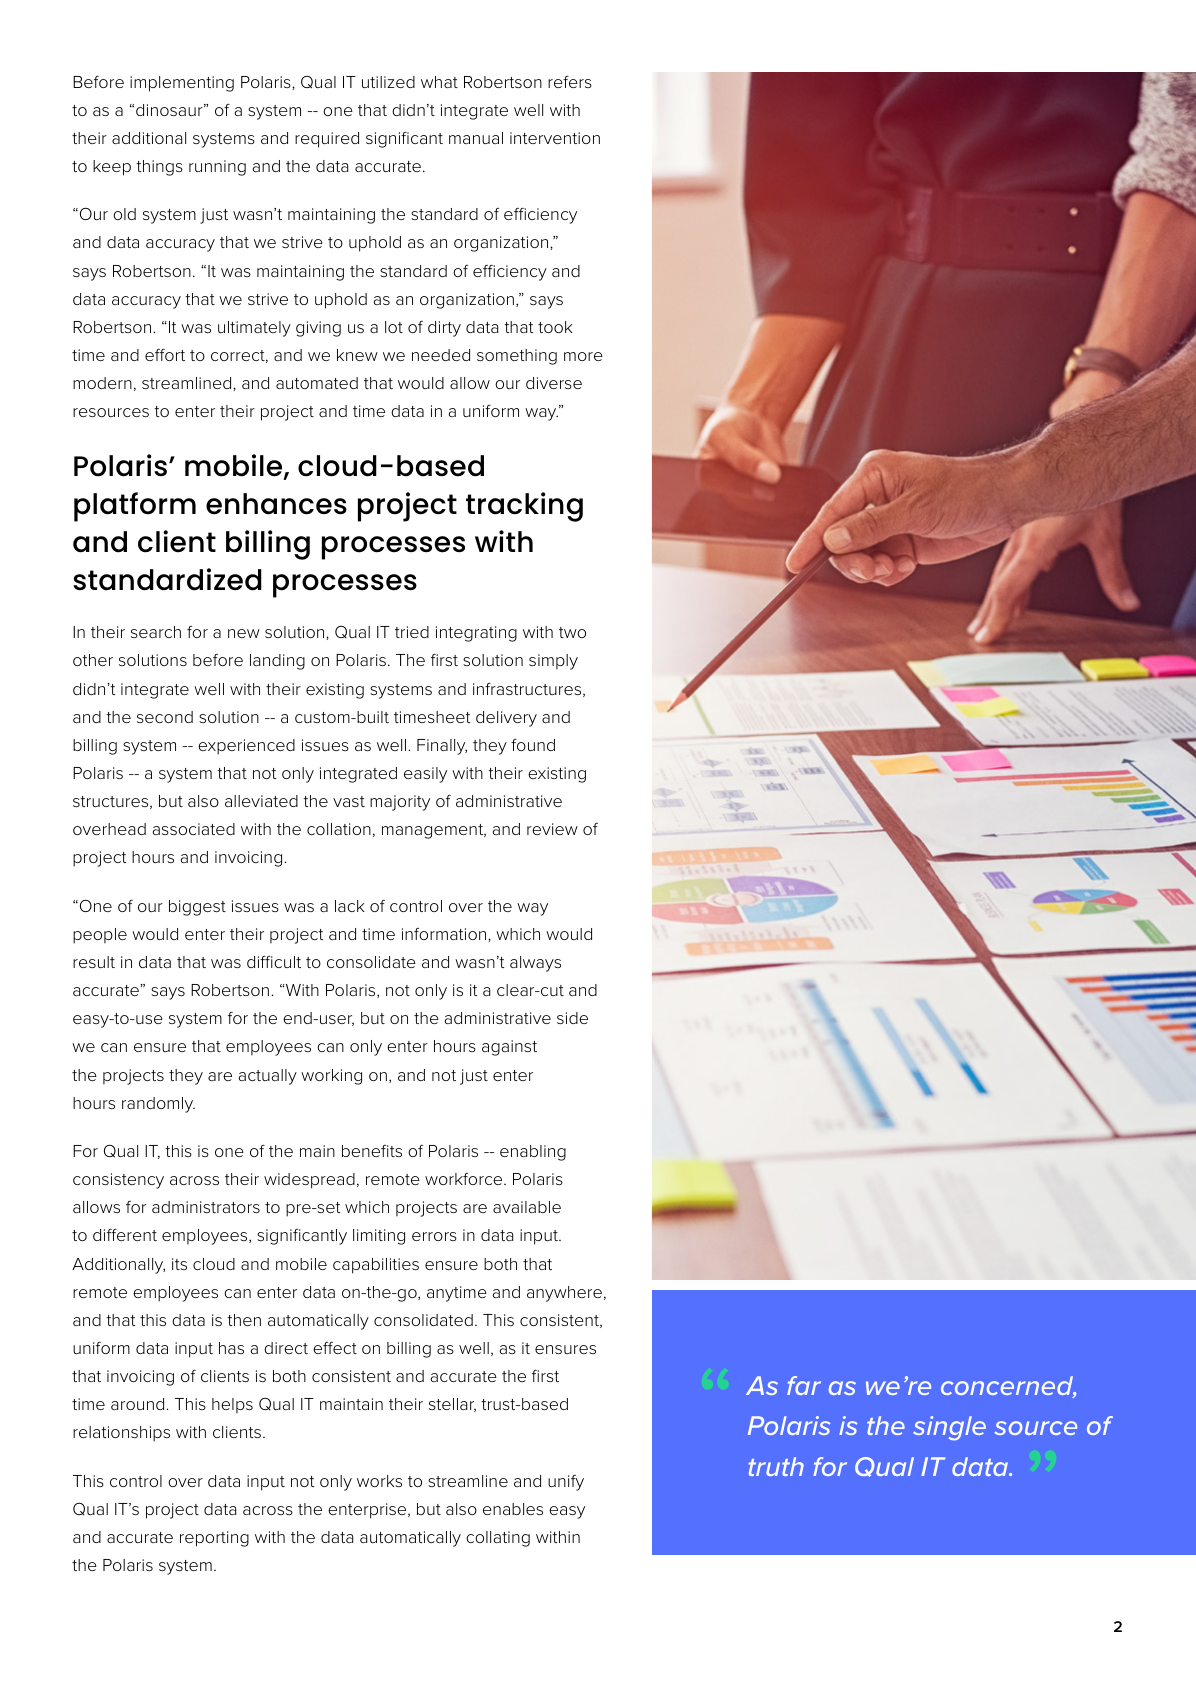 The height and width of the screenshot is (1692, 1196). What do you see at coordinates (533, 744) in the screenshot?
I see `found` at bounding box center [533, 744].
